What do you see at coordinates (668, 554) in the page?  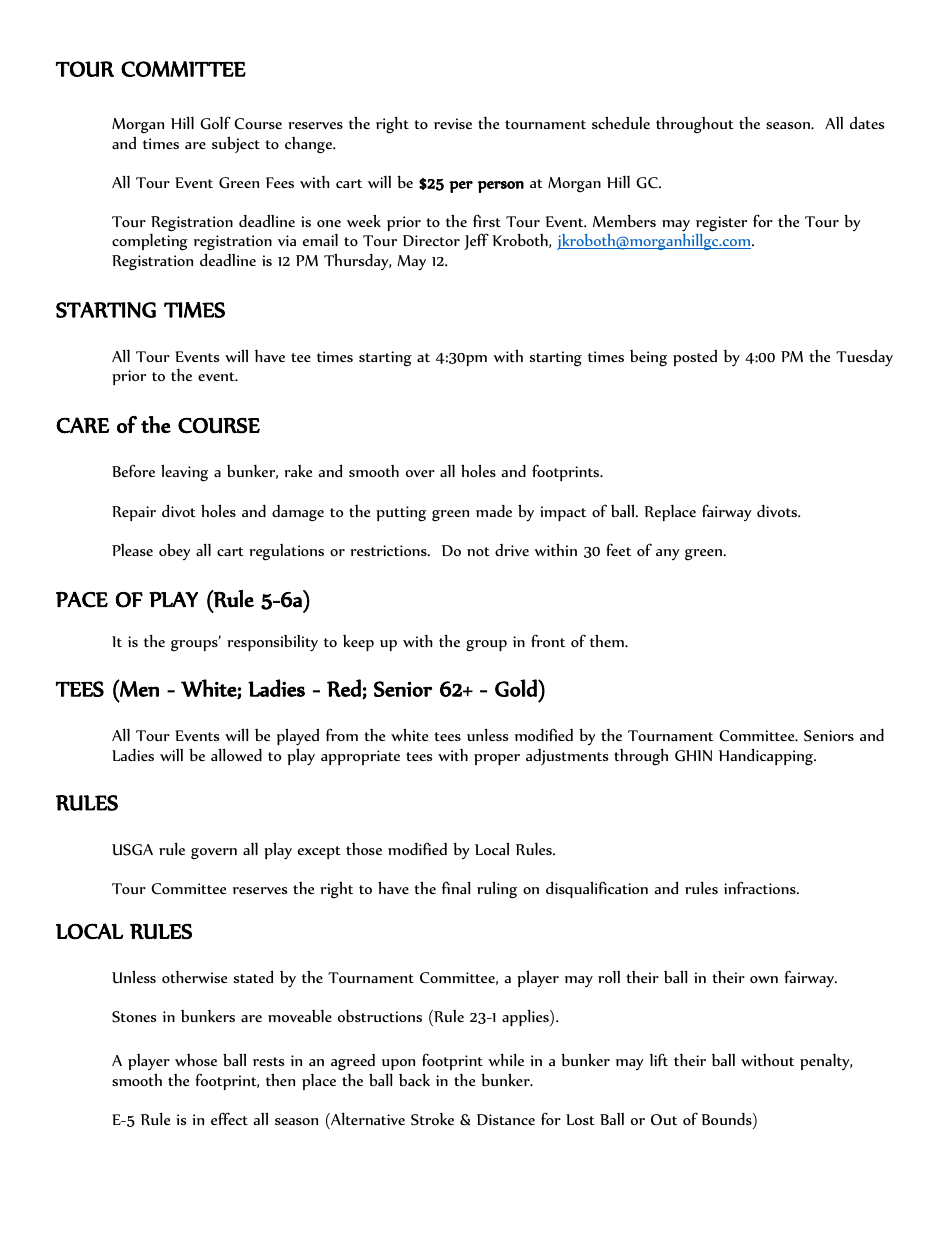 I see `any` at bounding box center [668, 554].
